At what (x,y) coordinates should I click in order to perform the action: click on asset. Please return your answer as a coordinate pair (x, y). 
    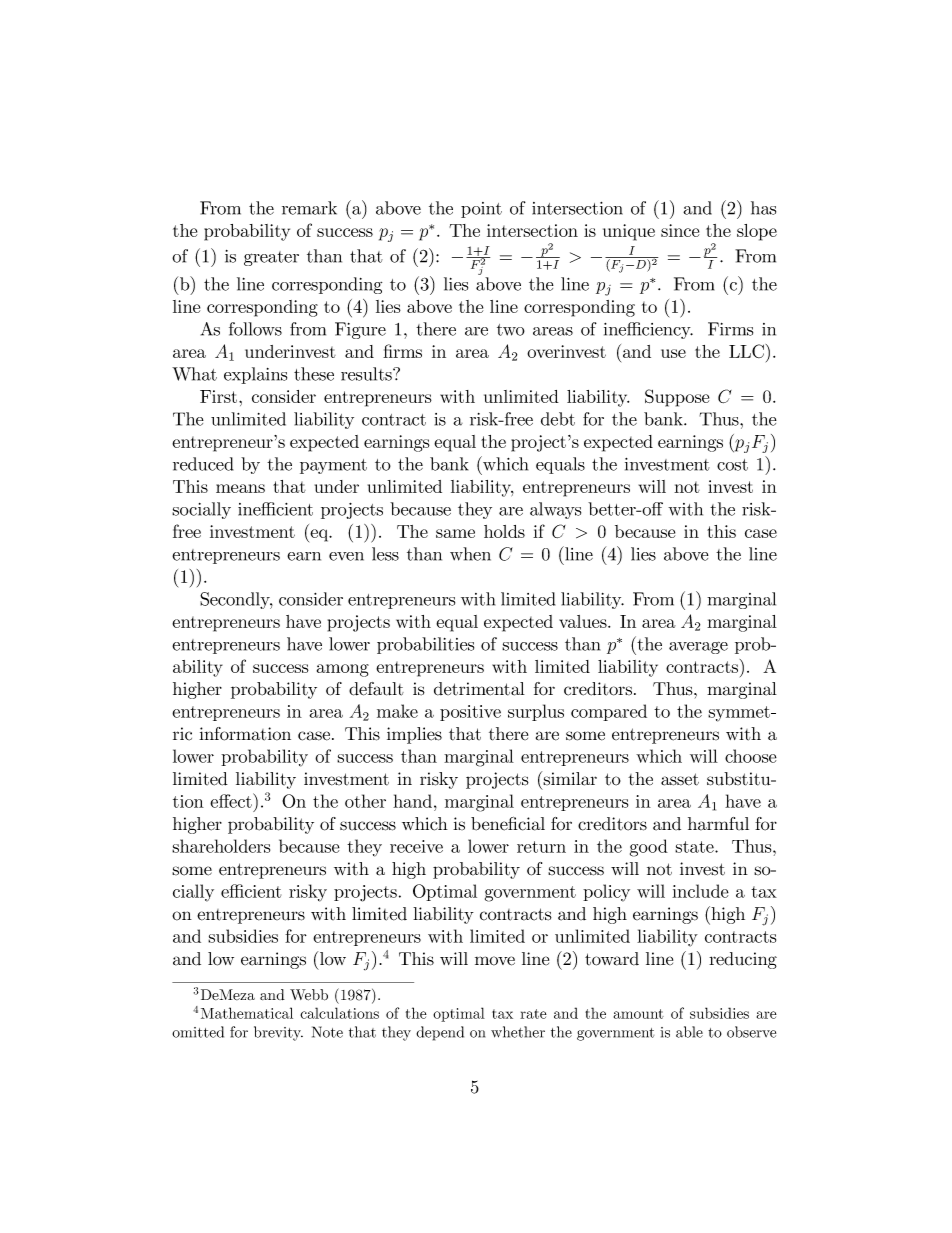
    Looking at the image, I should click on (680, 779).
